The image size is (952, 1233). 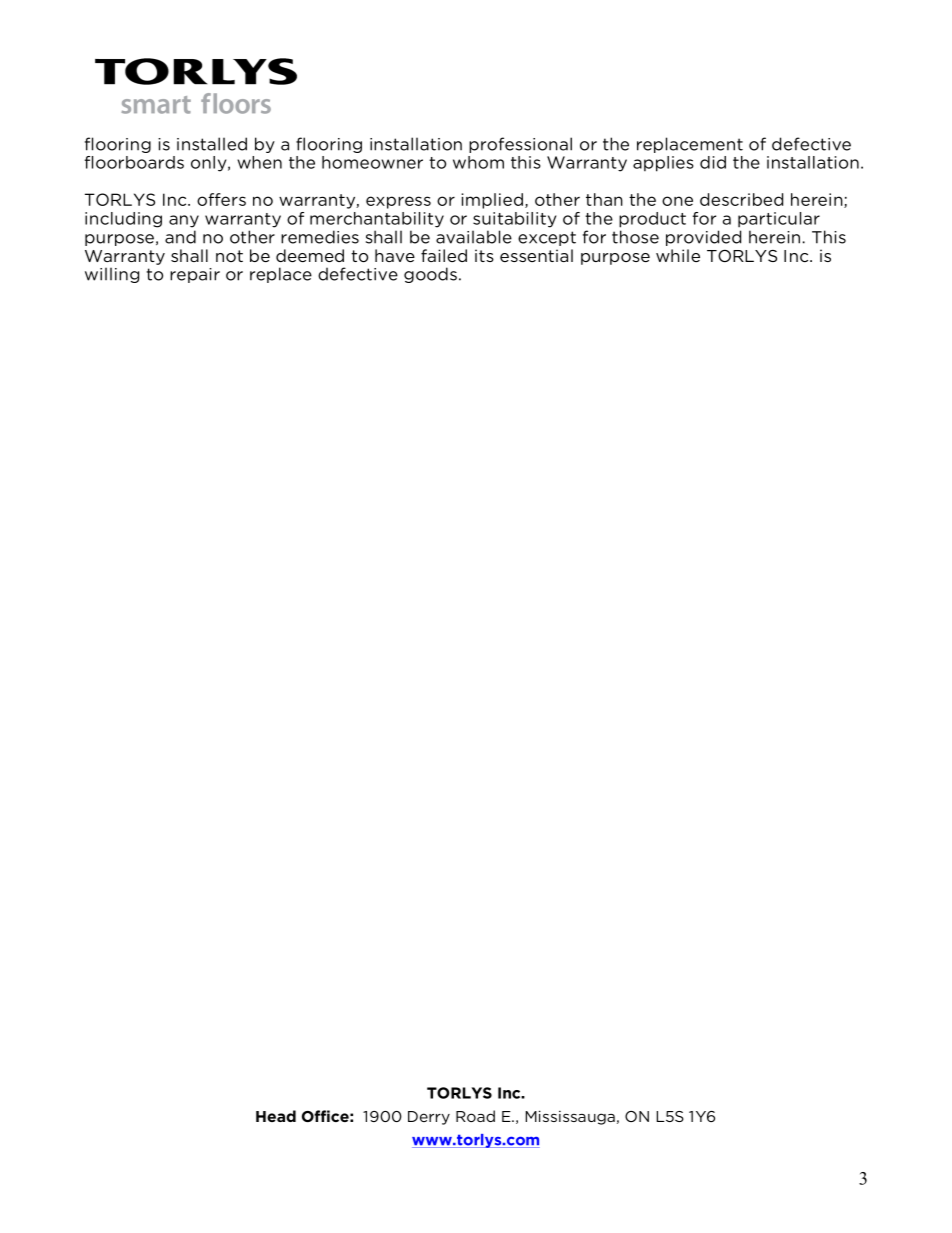 What do you see at coordinates (195, 275) in the screenshot?
I see `repair` at bounding box center [195, 275].
